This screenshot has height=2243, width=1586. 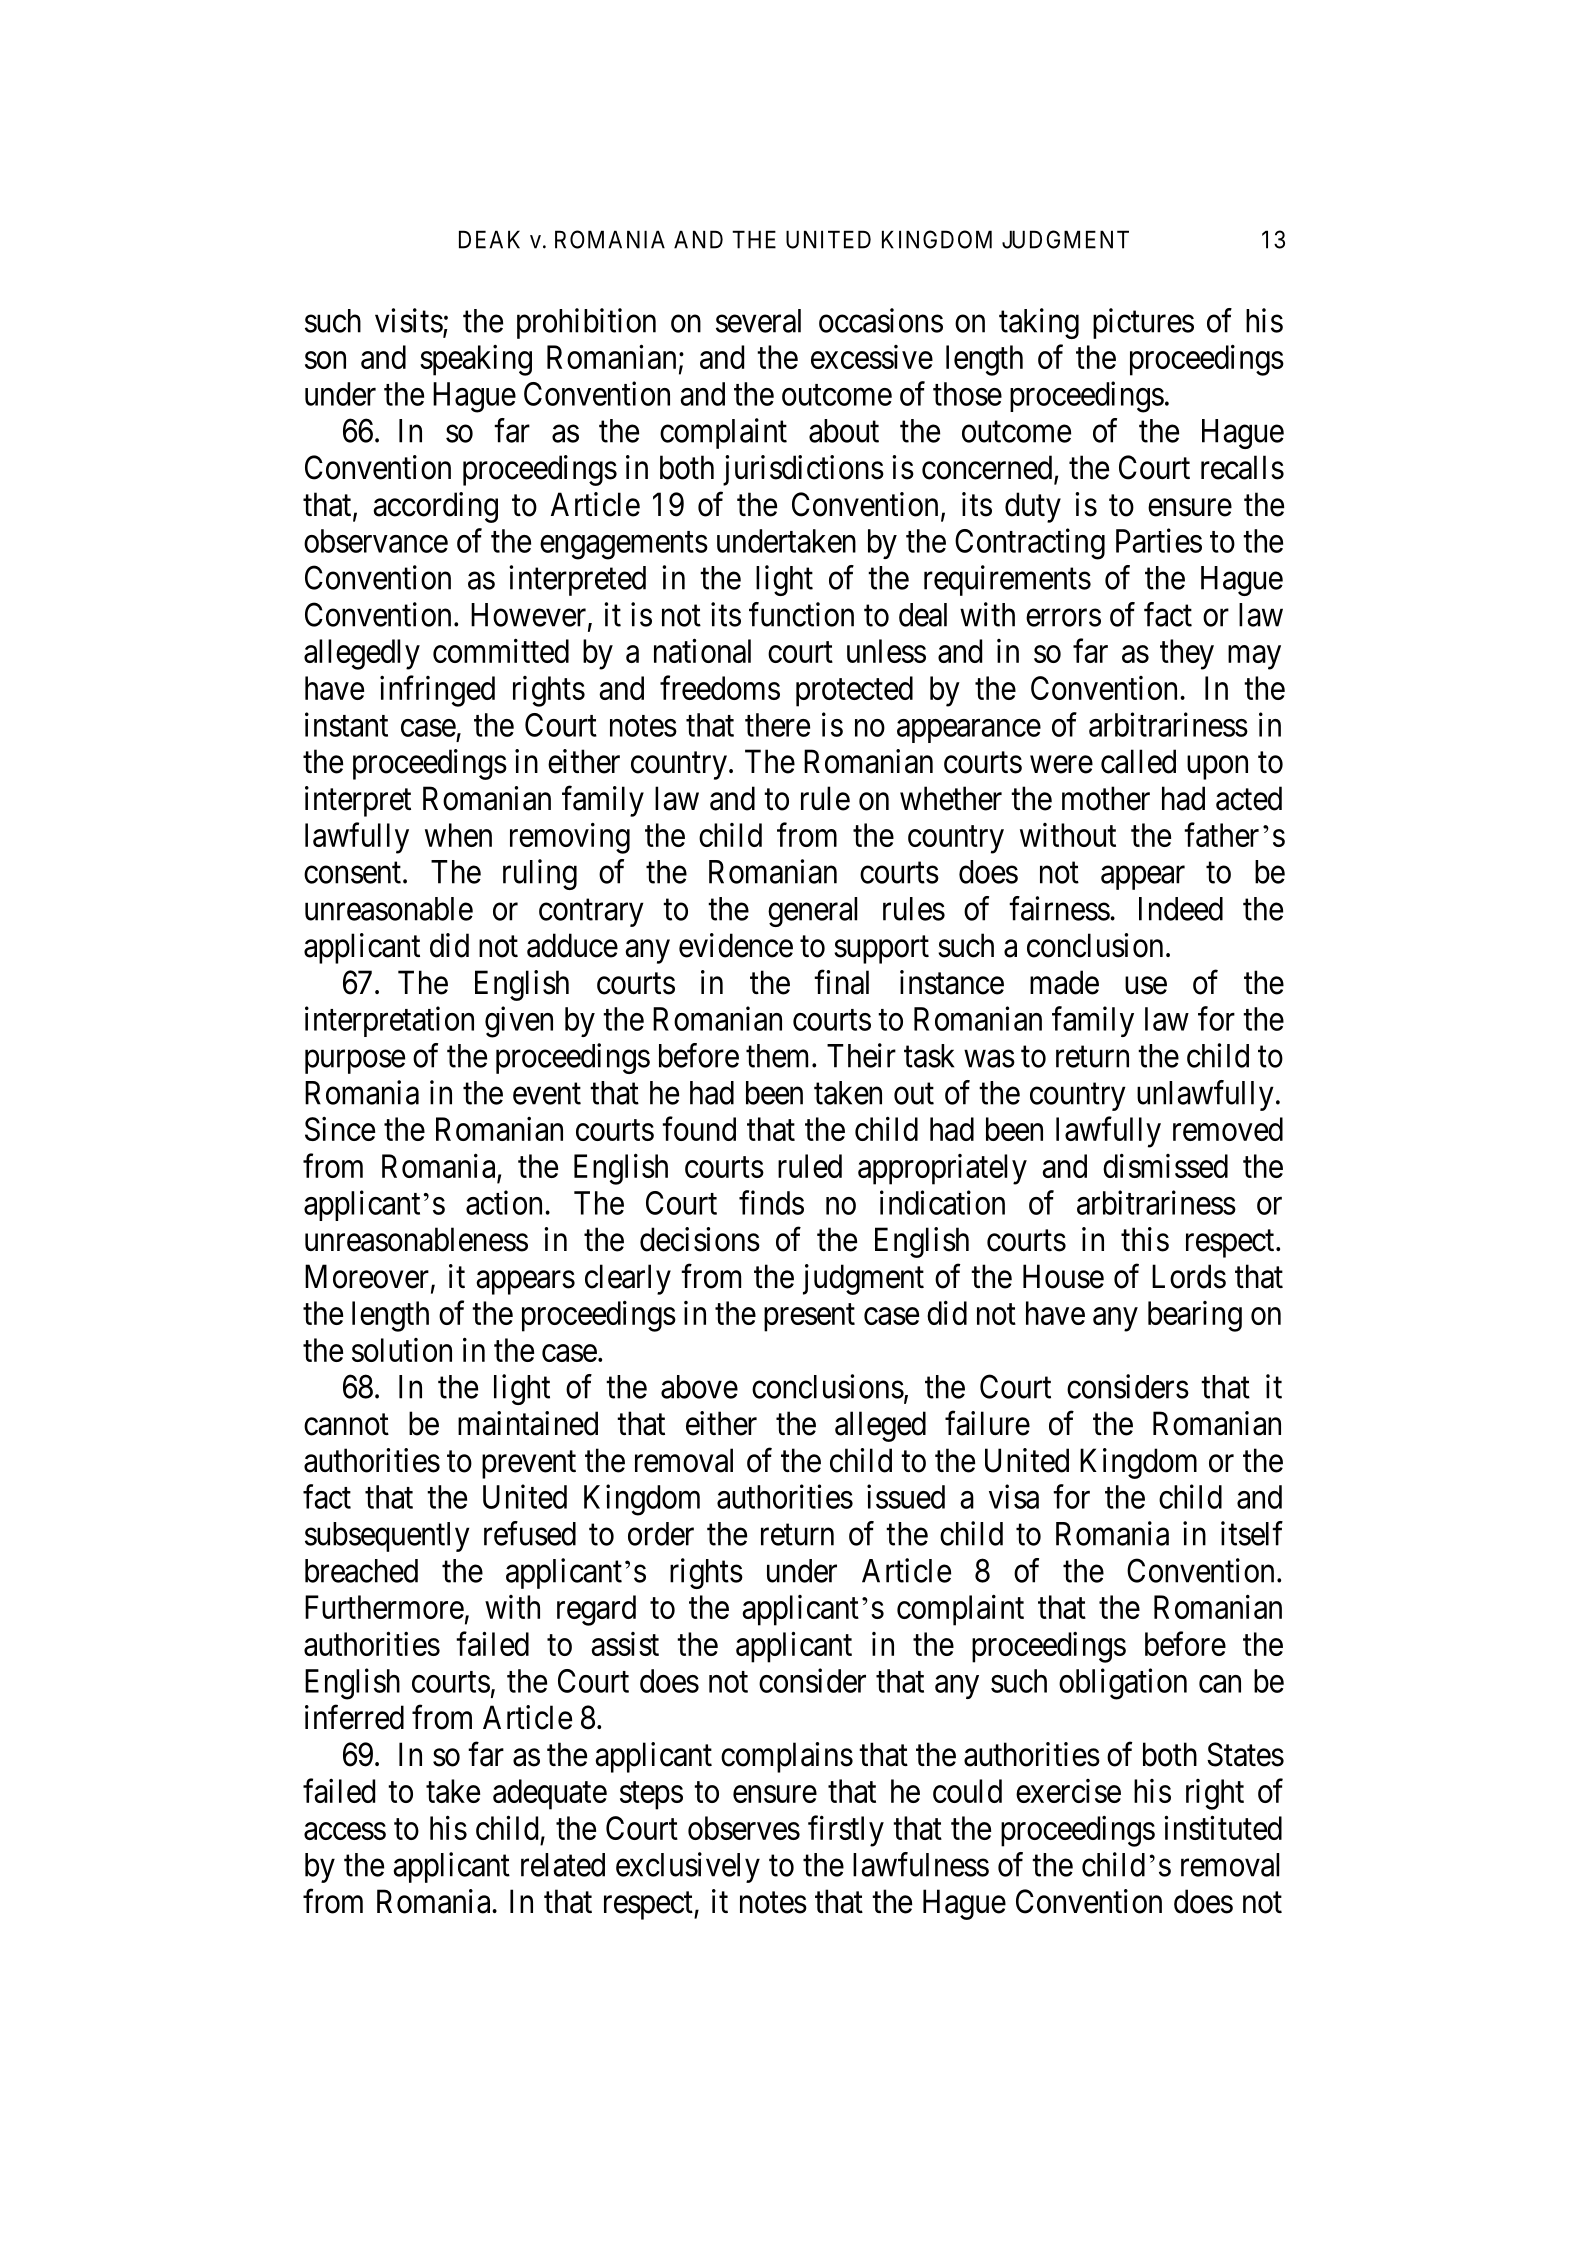 What do you see at coordinates (550, 1794) in the screenshot?
I see `adequate` at bounding box center [550, 1794].
